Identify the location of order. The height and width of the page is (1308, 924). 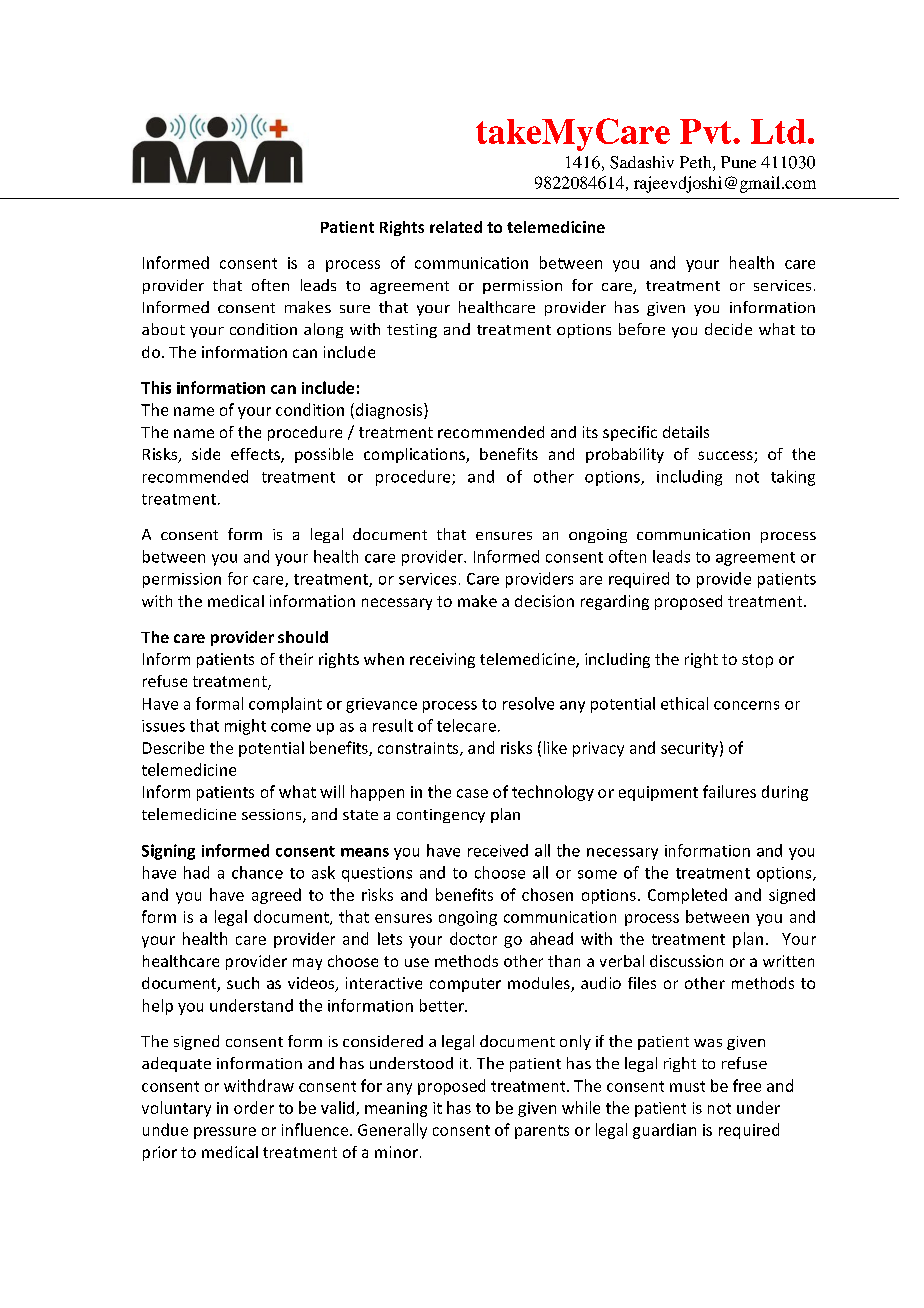
(254, 1107).
